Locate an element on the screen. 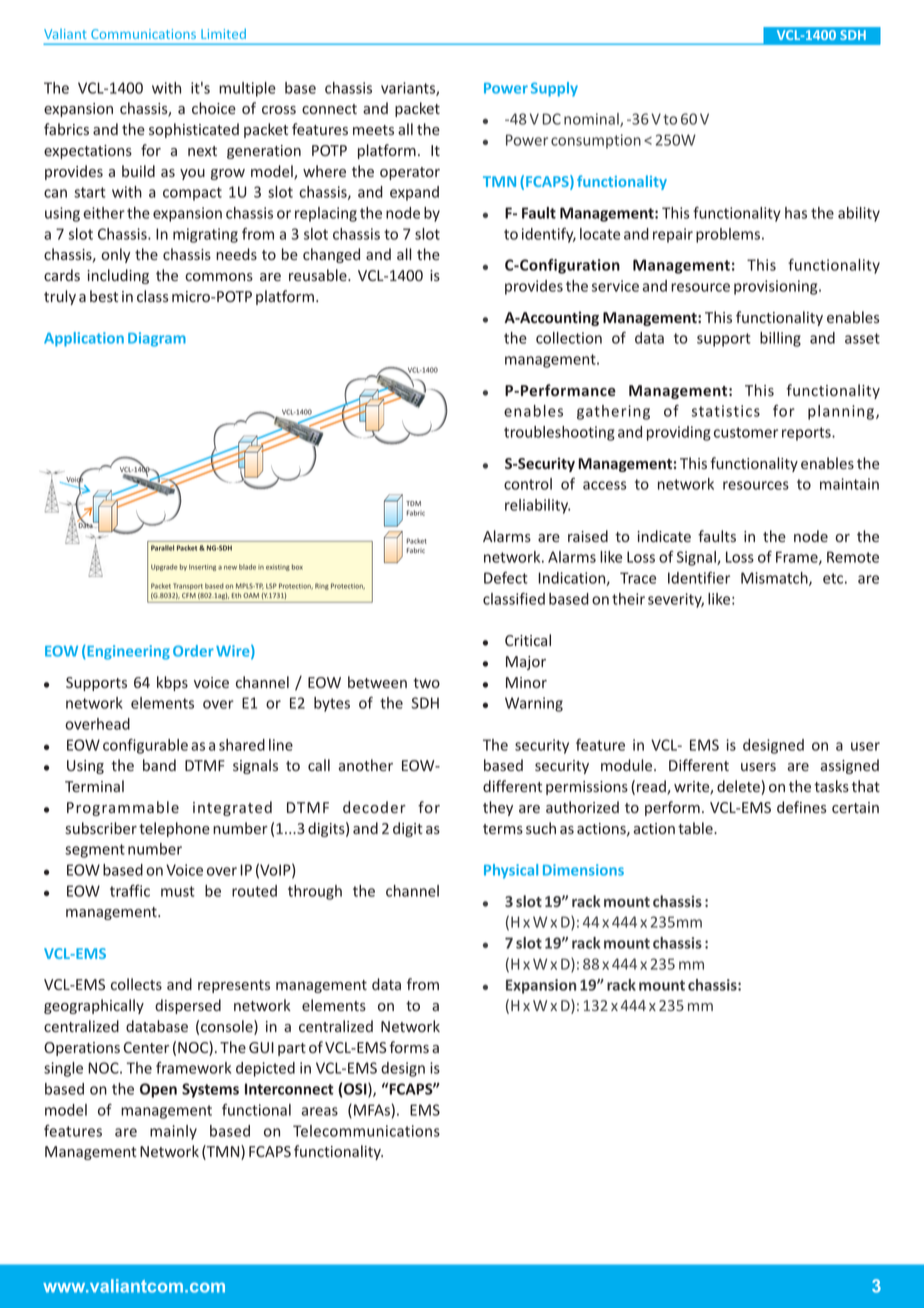  forms is located at coordinates (409, 1047).
